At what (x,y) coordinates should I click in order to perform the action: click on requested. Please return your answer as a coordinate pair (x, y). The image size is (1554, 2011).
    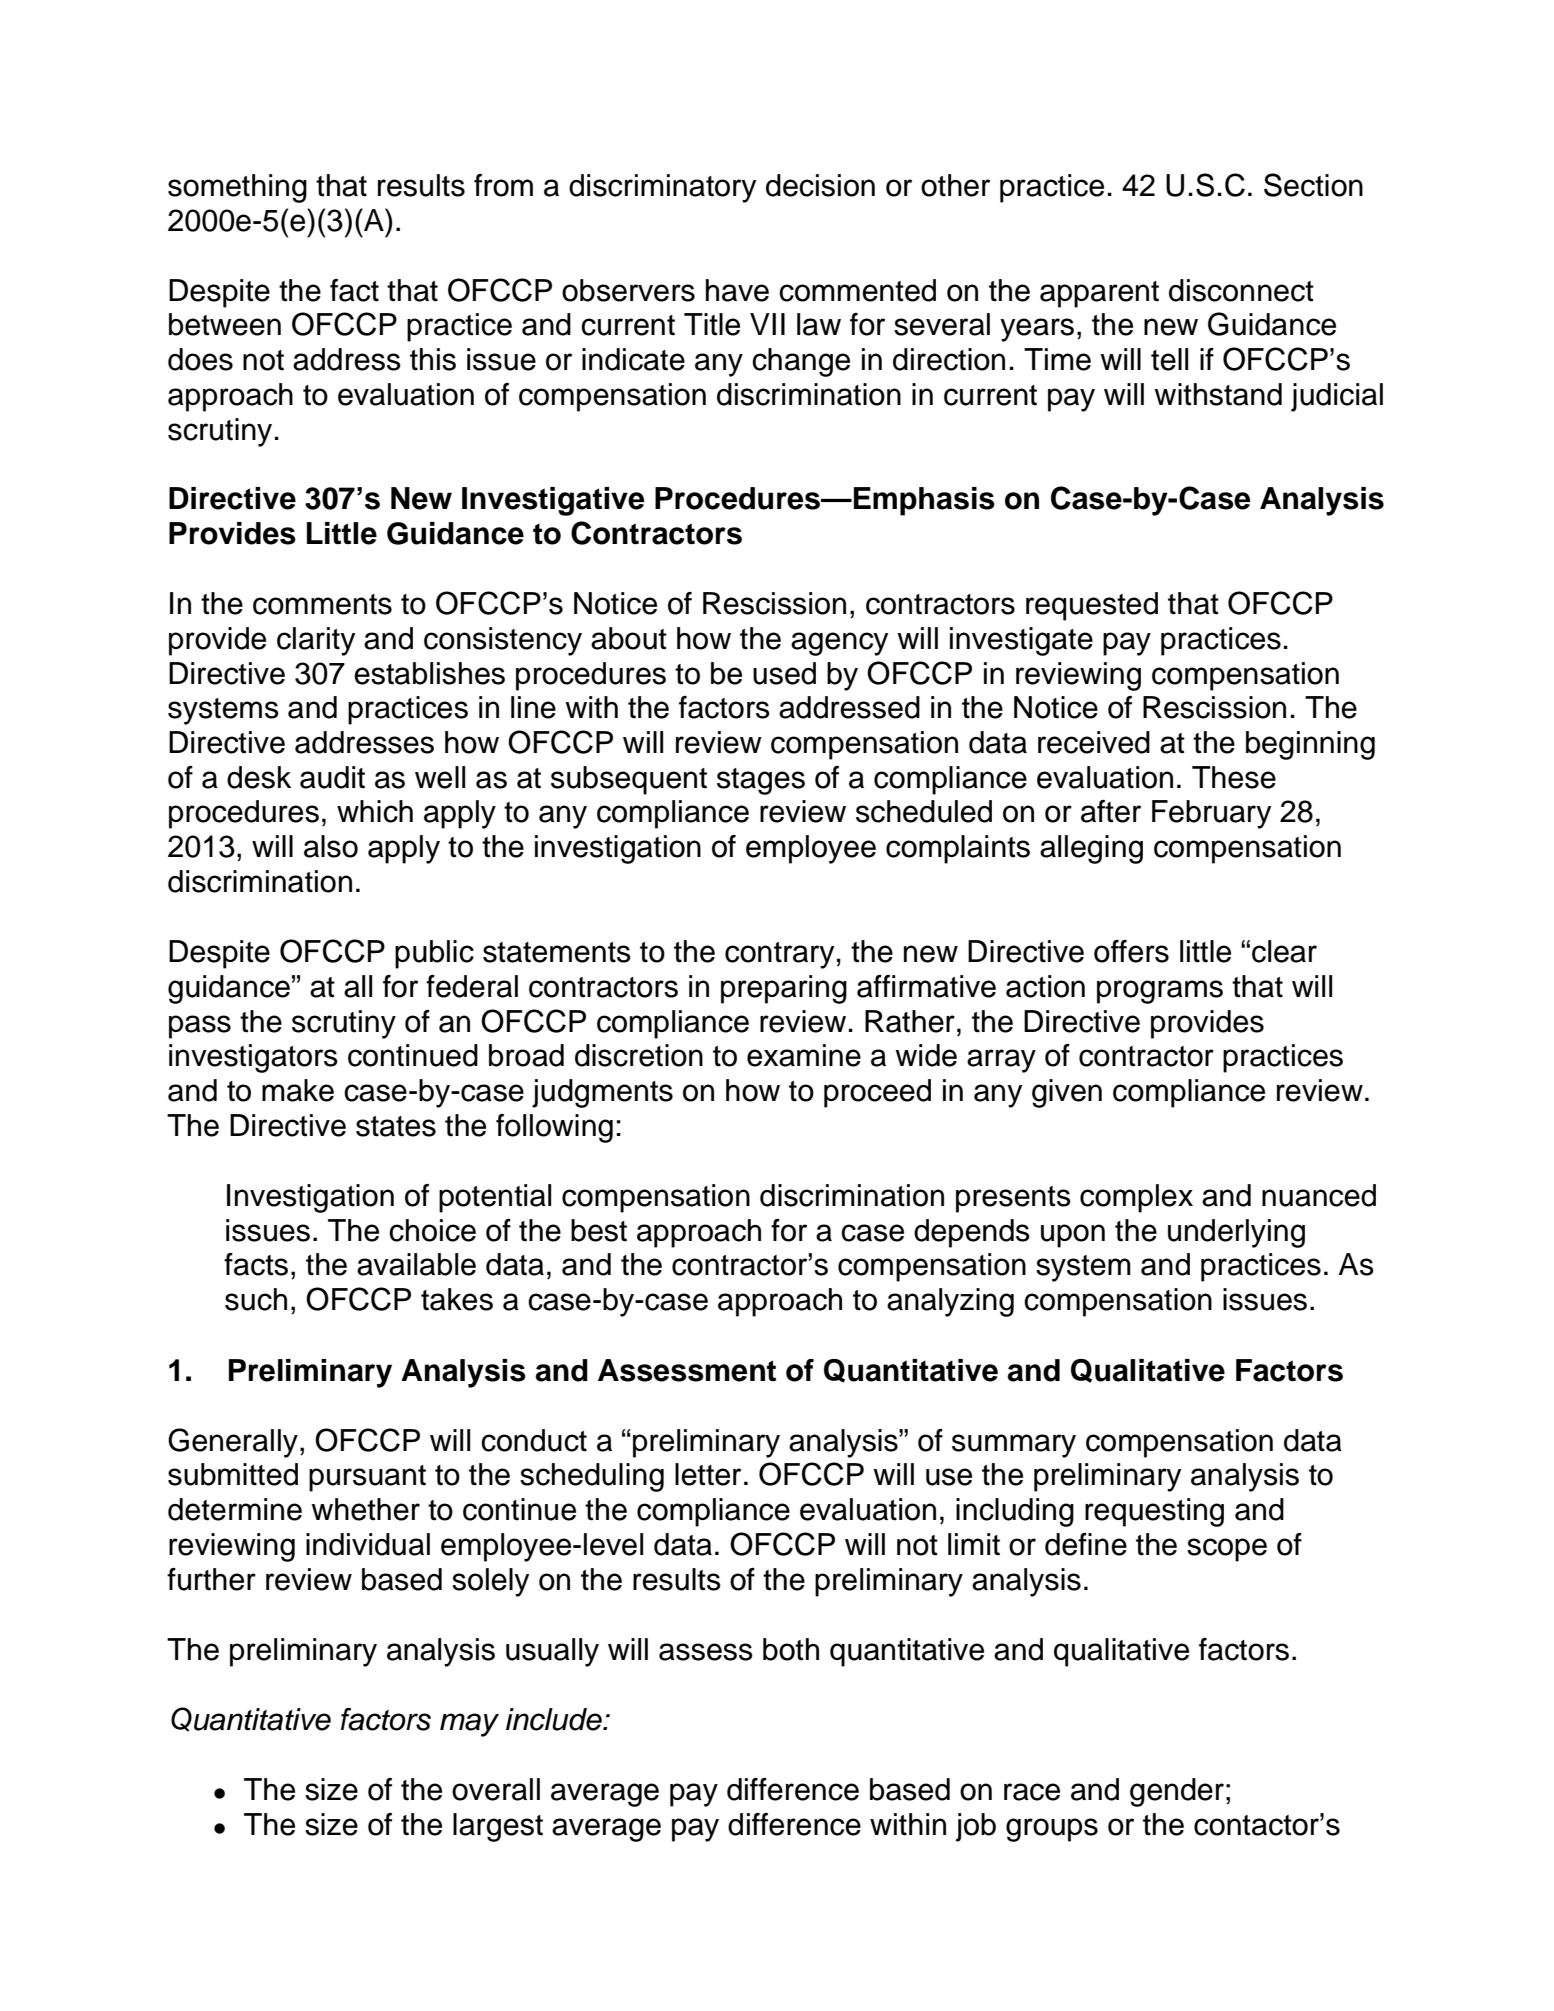
    Looking at the image, I should click on (1092, 606).
